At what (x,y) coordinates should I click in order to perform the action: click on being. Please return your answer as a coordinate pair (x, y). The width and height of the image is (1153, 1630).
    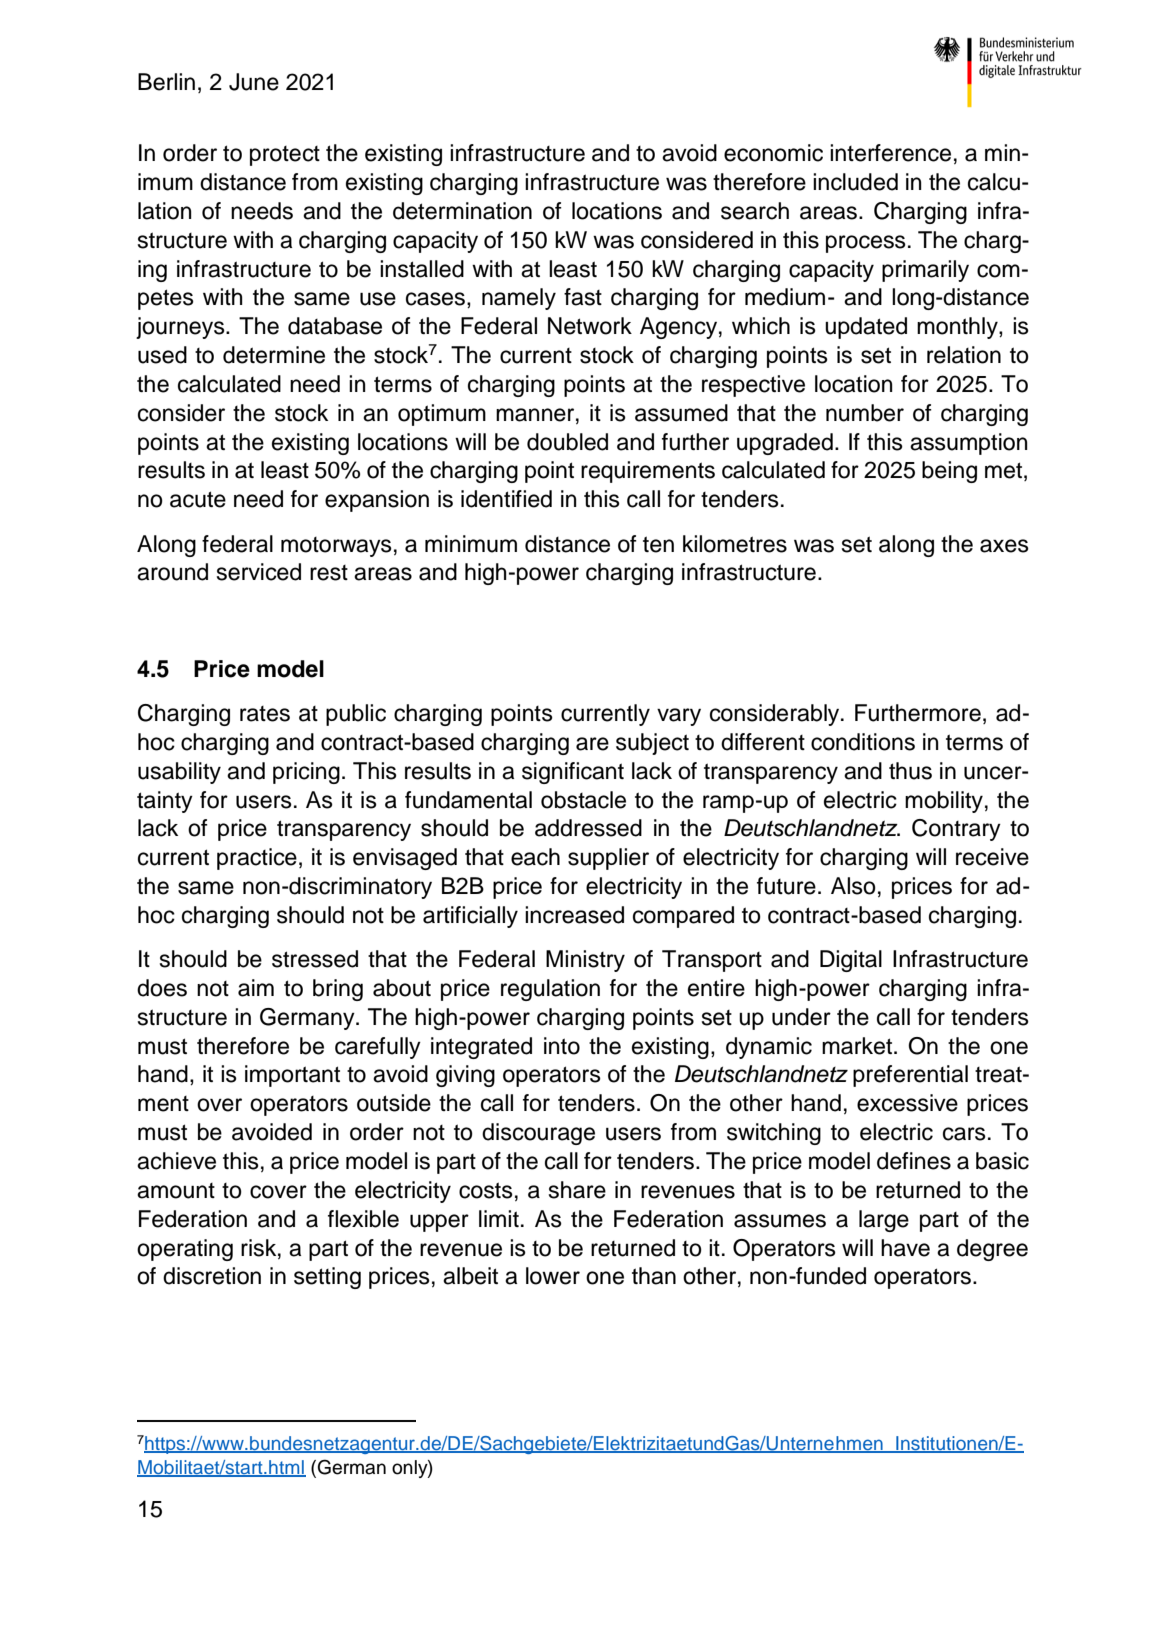
    Looking at the image, I should click on (949, 472).
